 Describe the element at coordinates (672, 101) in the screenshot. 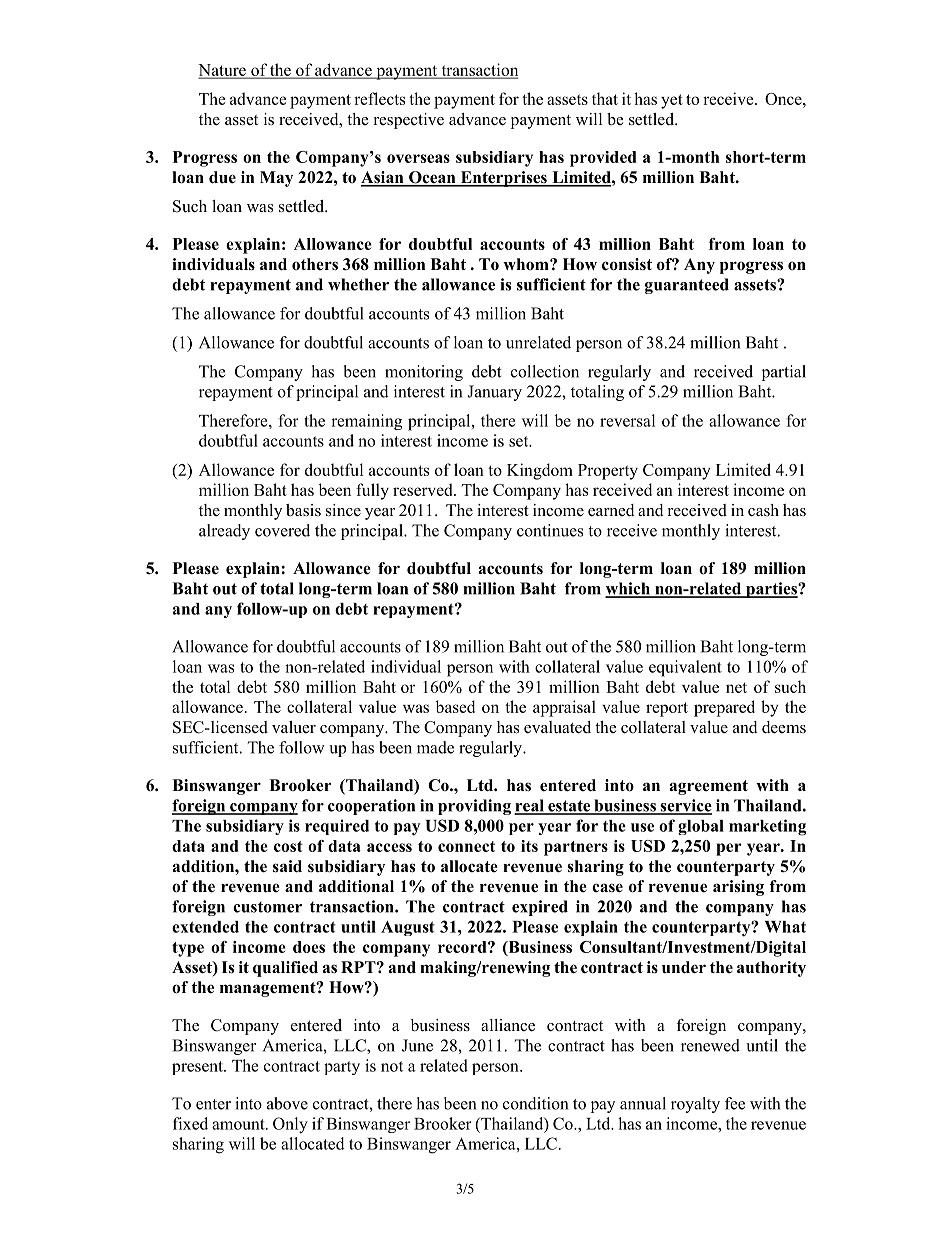

I see `yet` at that location.
